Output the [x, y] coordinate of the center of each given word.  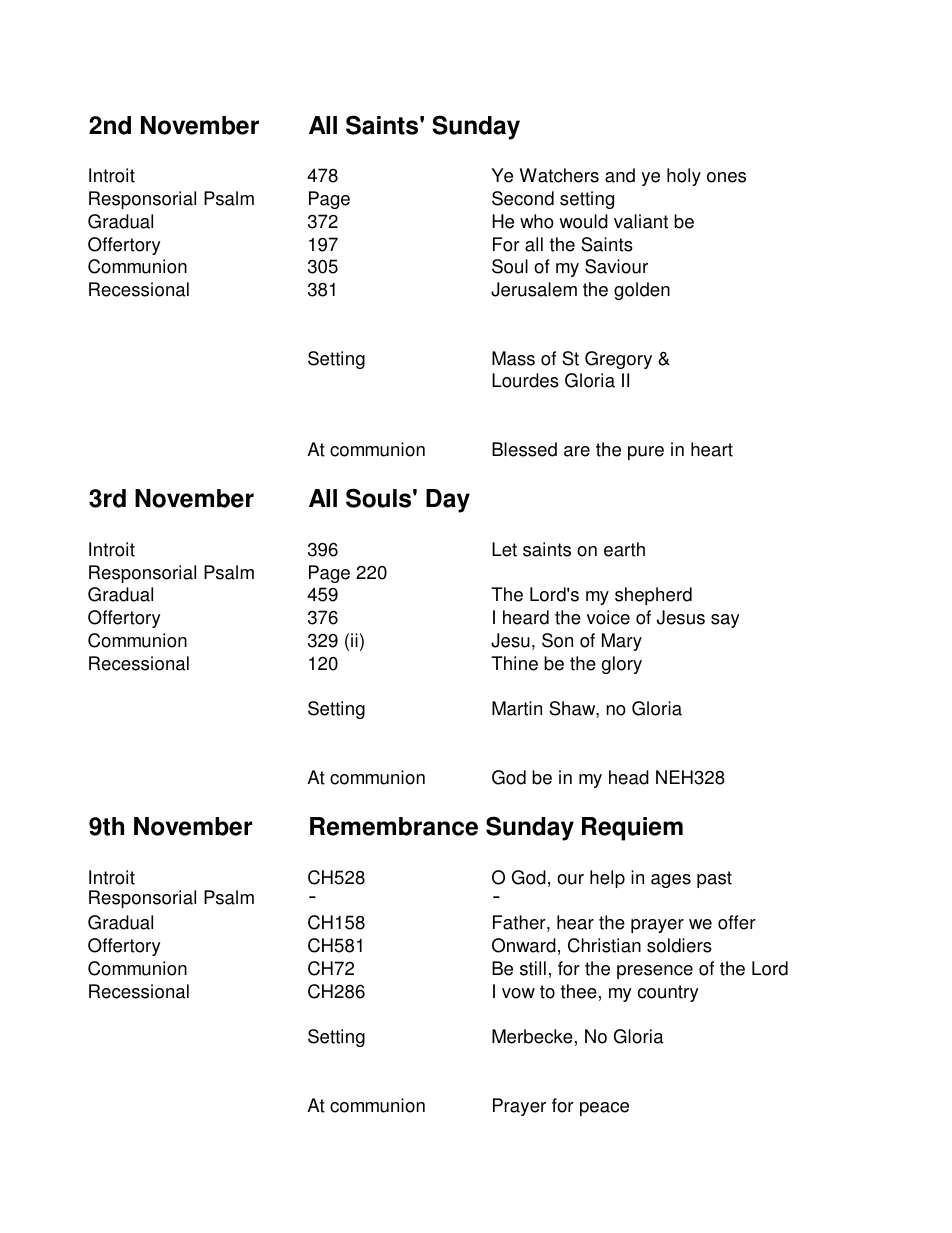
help [607, 879]
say [725, 621]
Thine [514, 663]
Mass [513, 358]
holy [684, 177]
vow [518, 993]
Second [523, 198]
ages [671, 881]
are [577, 451]
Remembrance [394, 826]
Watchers [559, 175]
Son [557, 640]
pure [646, 453]
